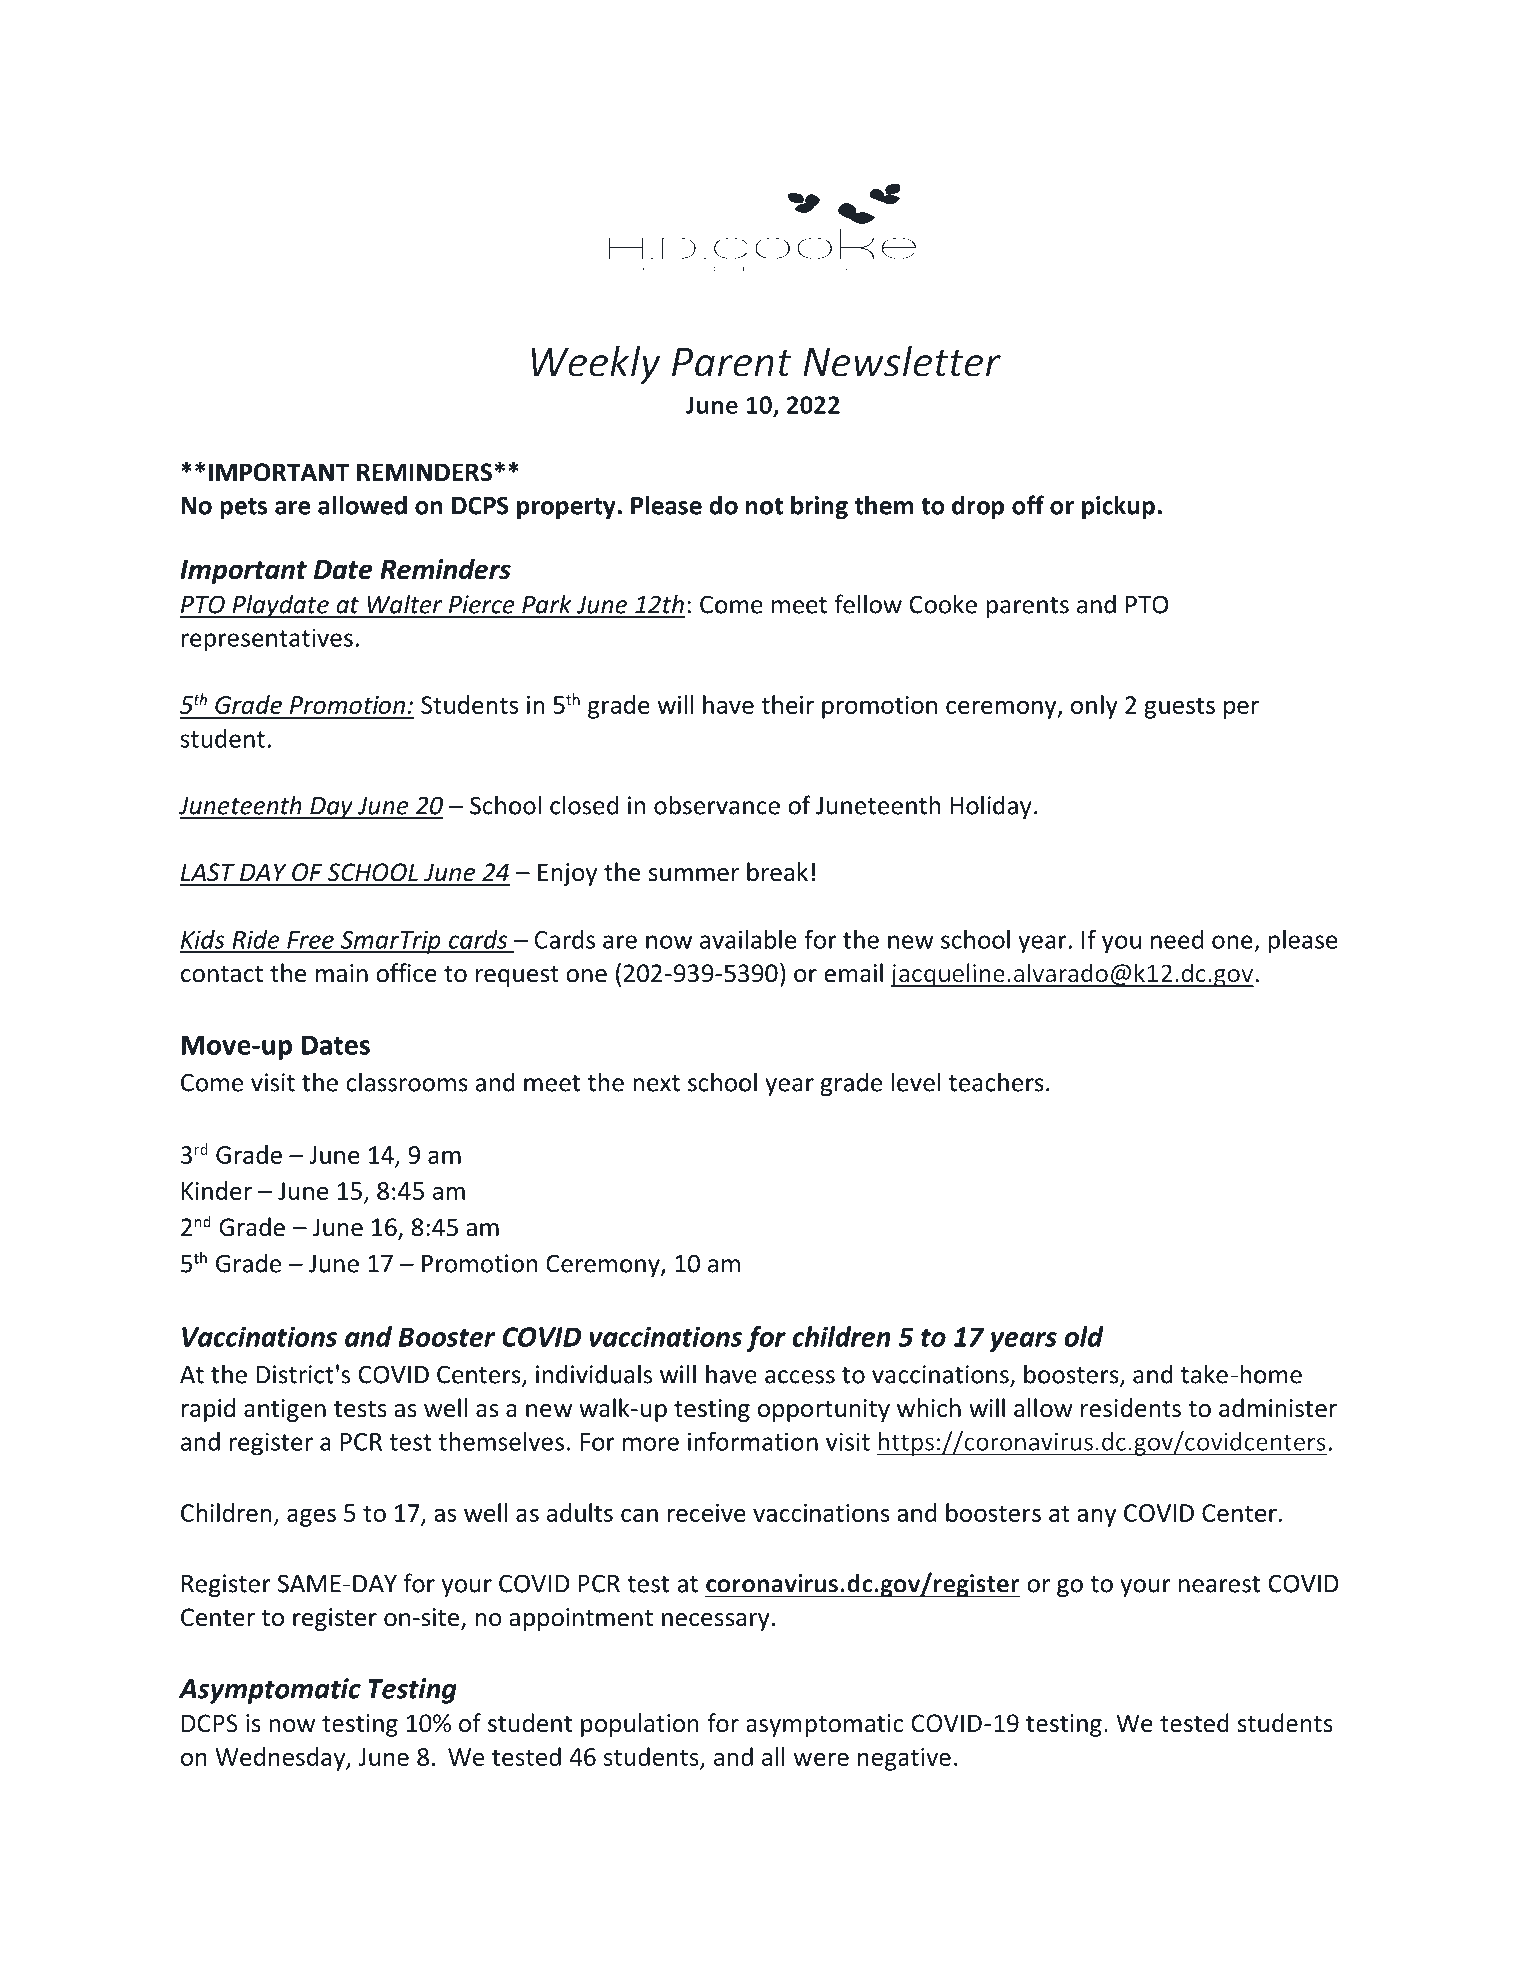 The width and height of the document is (1527, 1976). Describe the element at coordinates (281, 1759) in the document. I see `Wednesday` at that location.
